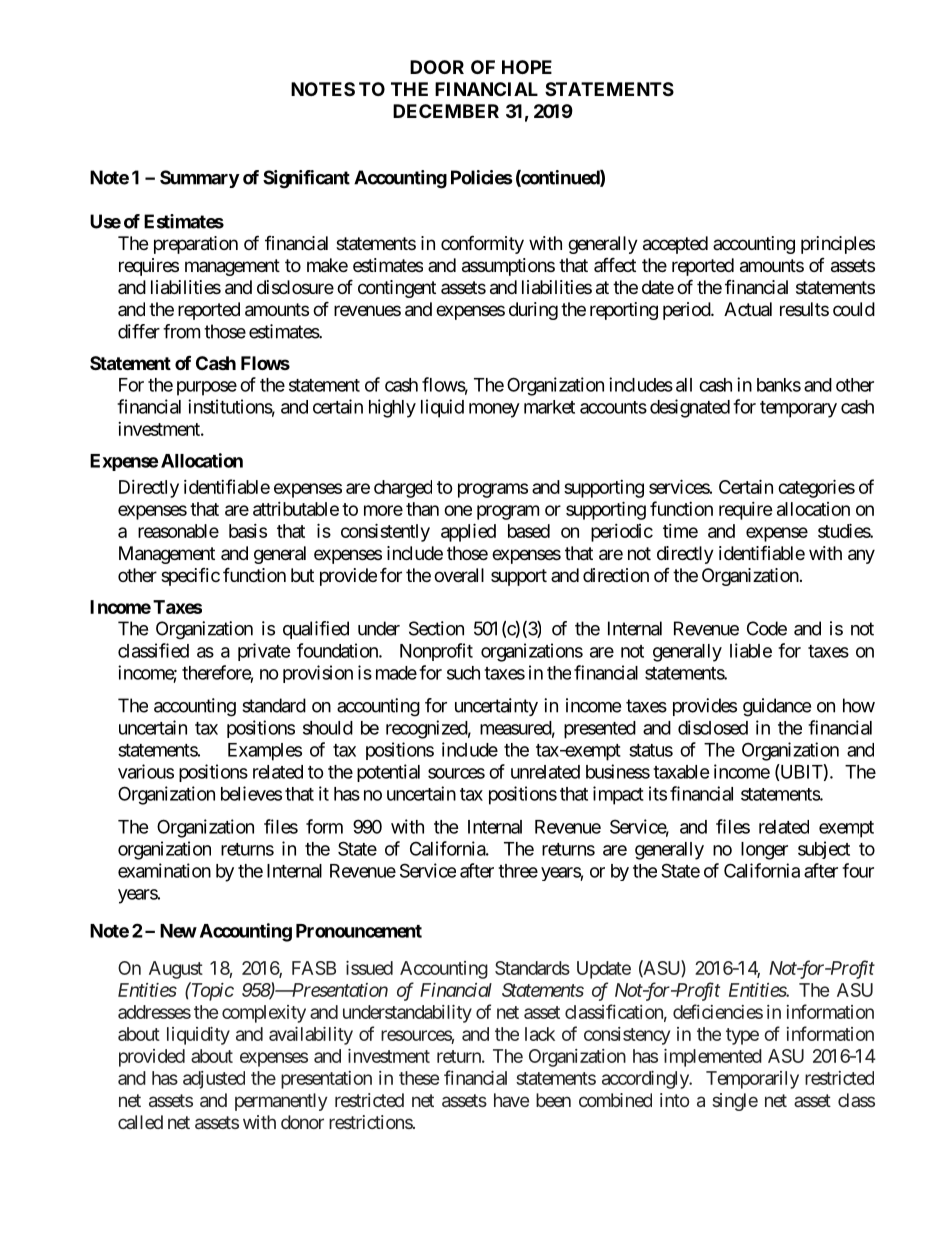 Image resolution: width=952 pixels, height=1233 pixels. What do you see at coordinates (861, 556) in the screenshot?
I see `any` at bounding box center [861, 556].
